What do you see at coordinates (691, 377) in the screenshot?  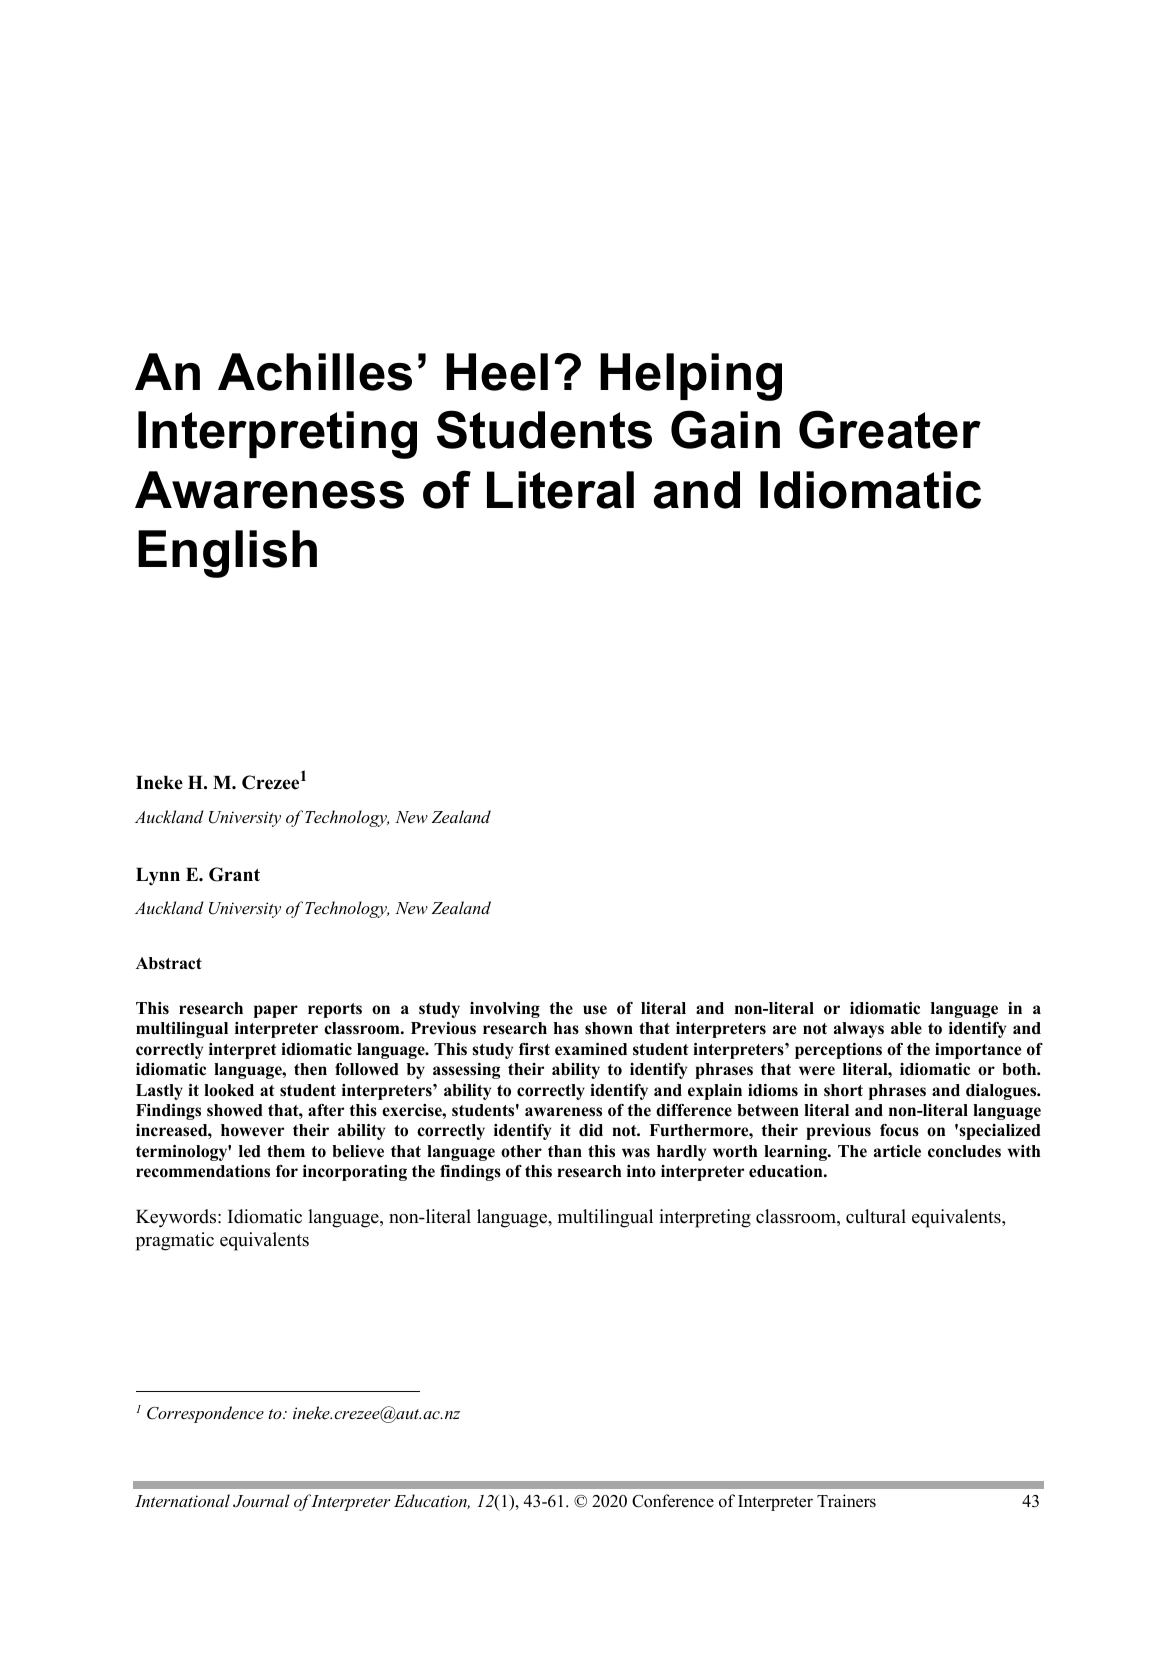 I see `Helping` at bounding box center [691, 377].
